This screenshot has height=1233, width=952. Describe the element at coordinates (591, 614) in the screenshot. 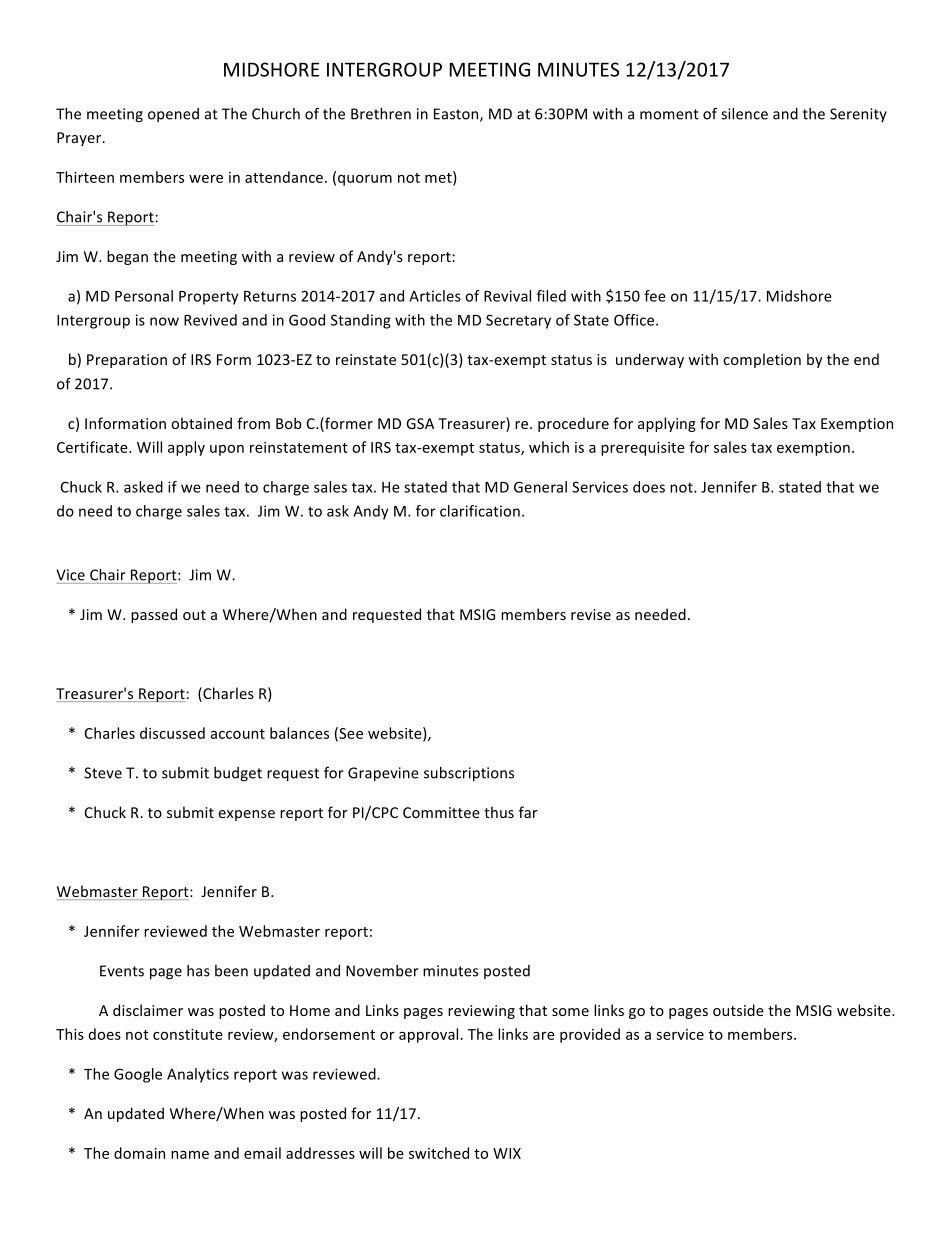

I see `revise` at that location.
